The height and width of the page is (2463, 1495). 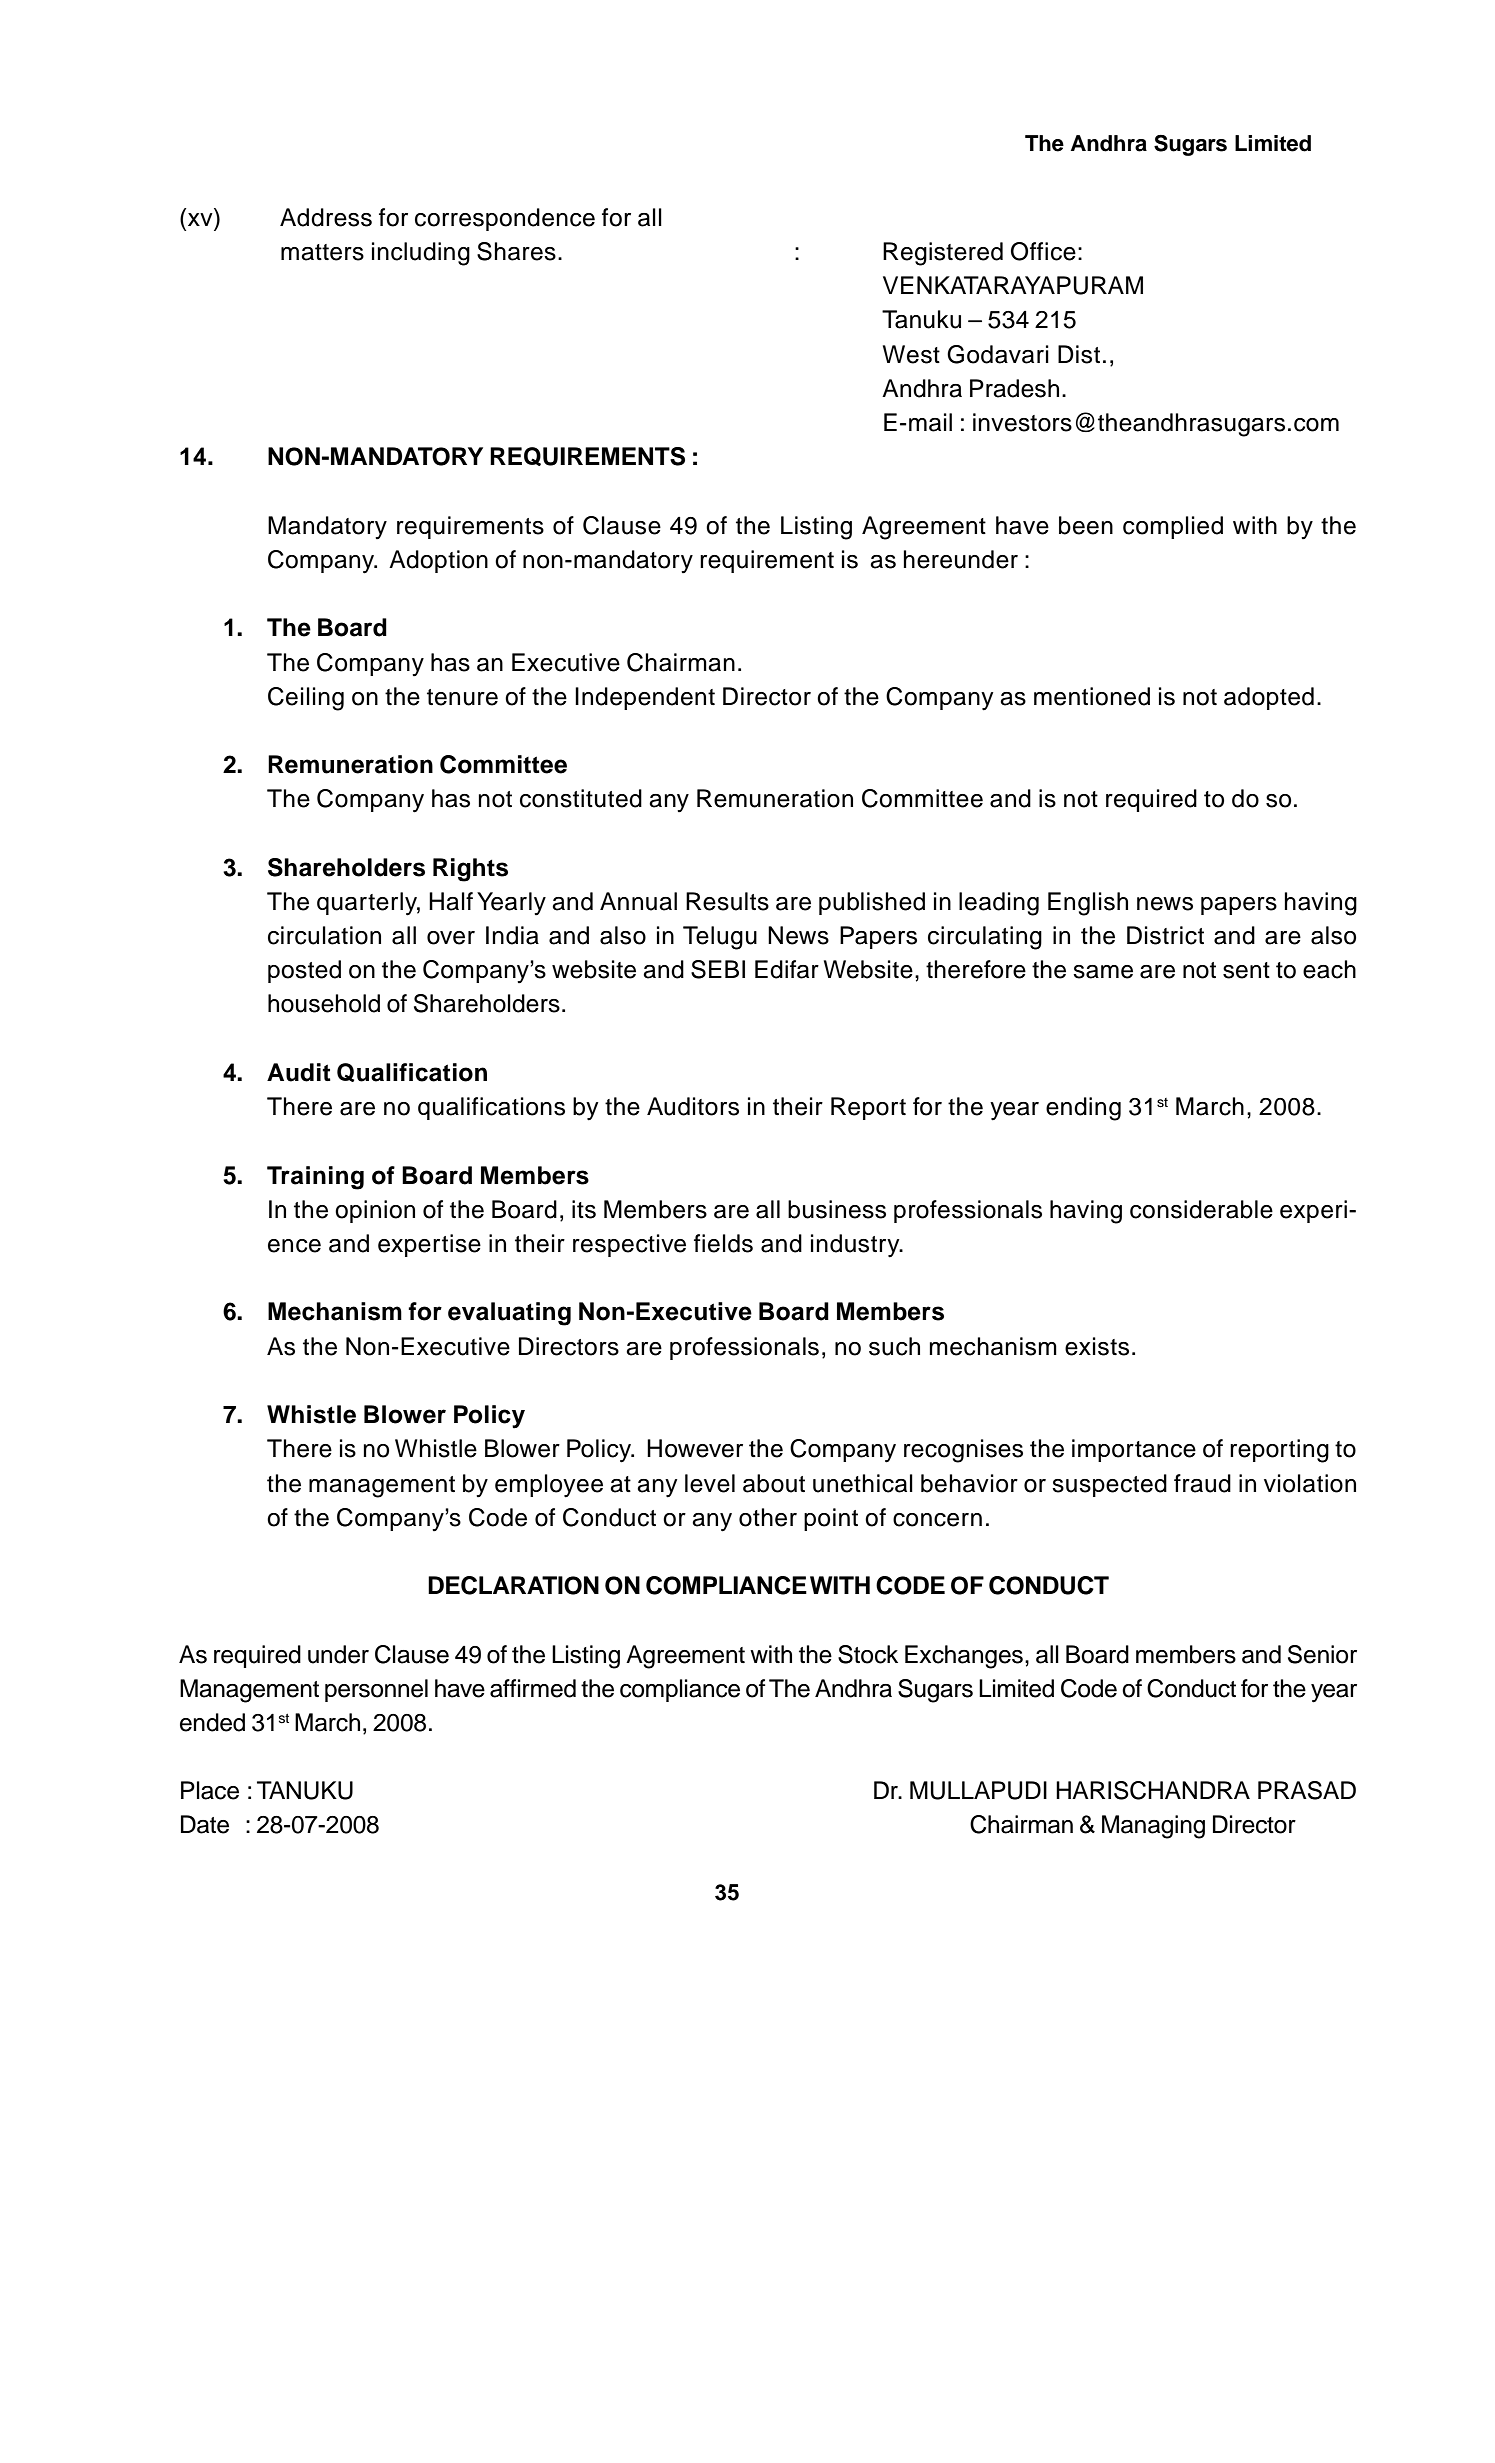 What do you see at coordinates (868, 1654) in the page?
I see `Stock` at bounding box center [868, 1654].
